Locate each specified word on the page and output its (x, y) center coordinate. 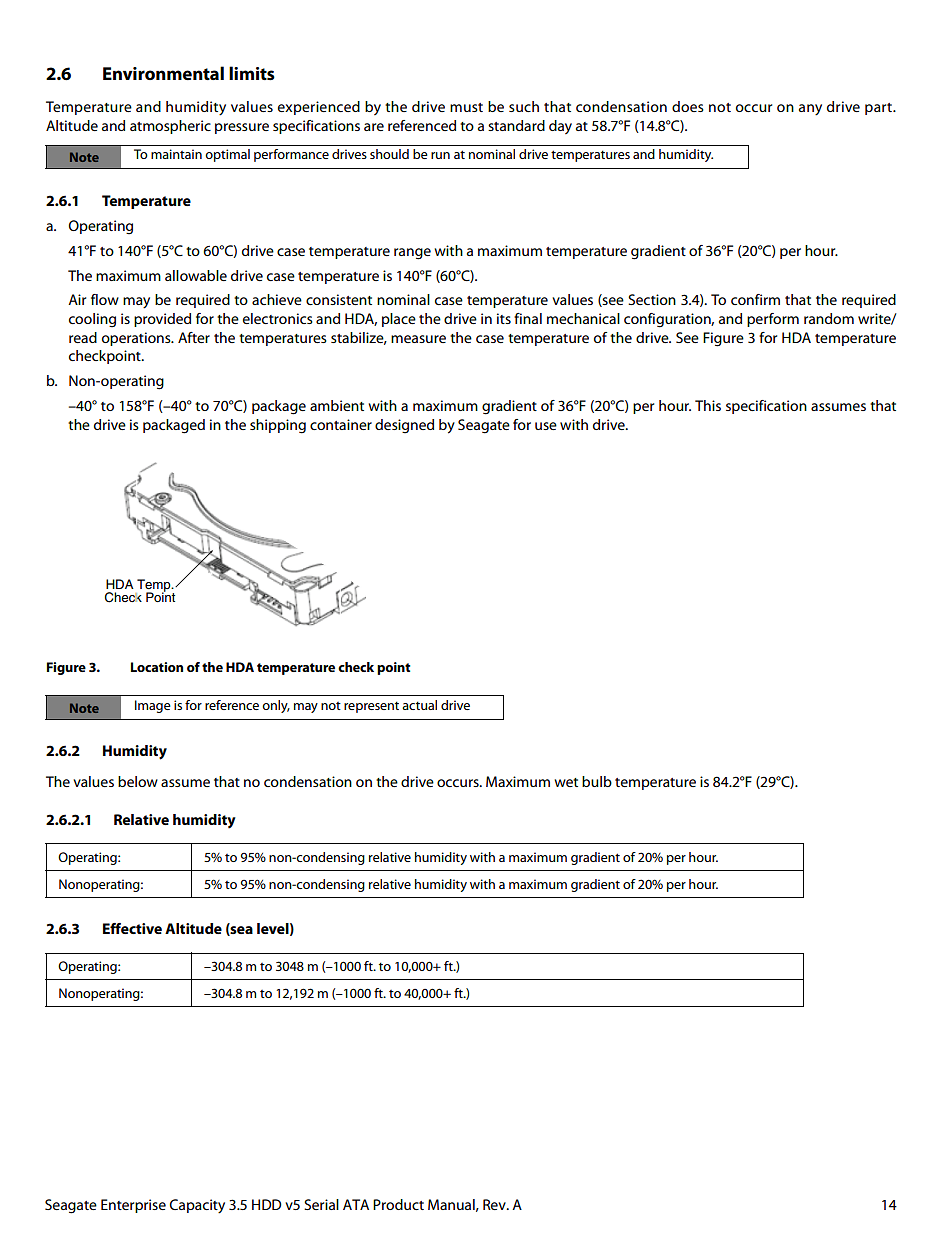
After (194, 337)
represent (371, 707)
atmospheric (170, 127)
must (466, 107)
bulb (597, 781)
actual (419, 705)
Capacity (197, 1206)
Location (157, 667)
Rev (495, 1204)
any (810, 110)
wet (566, 782)
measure (418, 339)
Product (398, 1204)
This (708, 405)
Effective (132, 928)
